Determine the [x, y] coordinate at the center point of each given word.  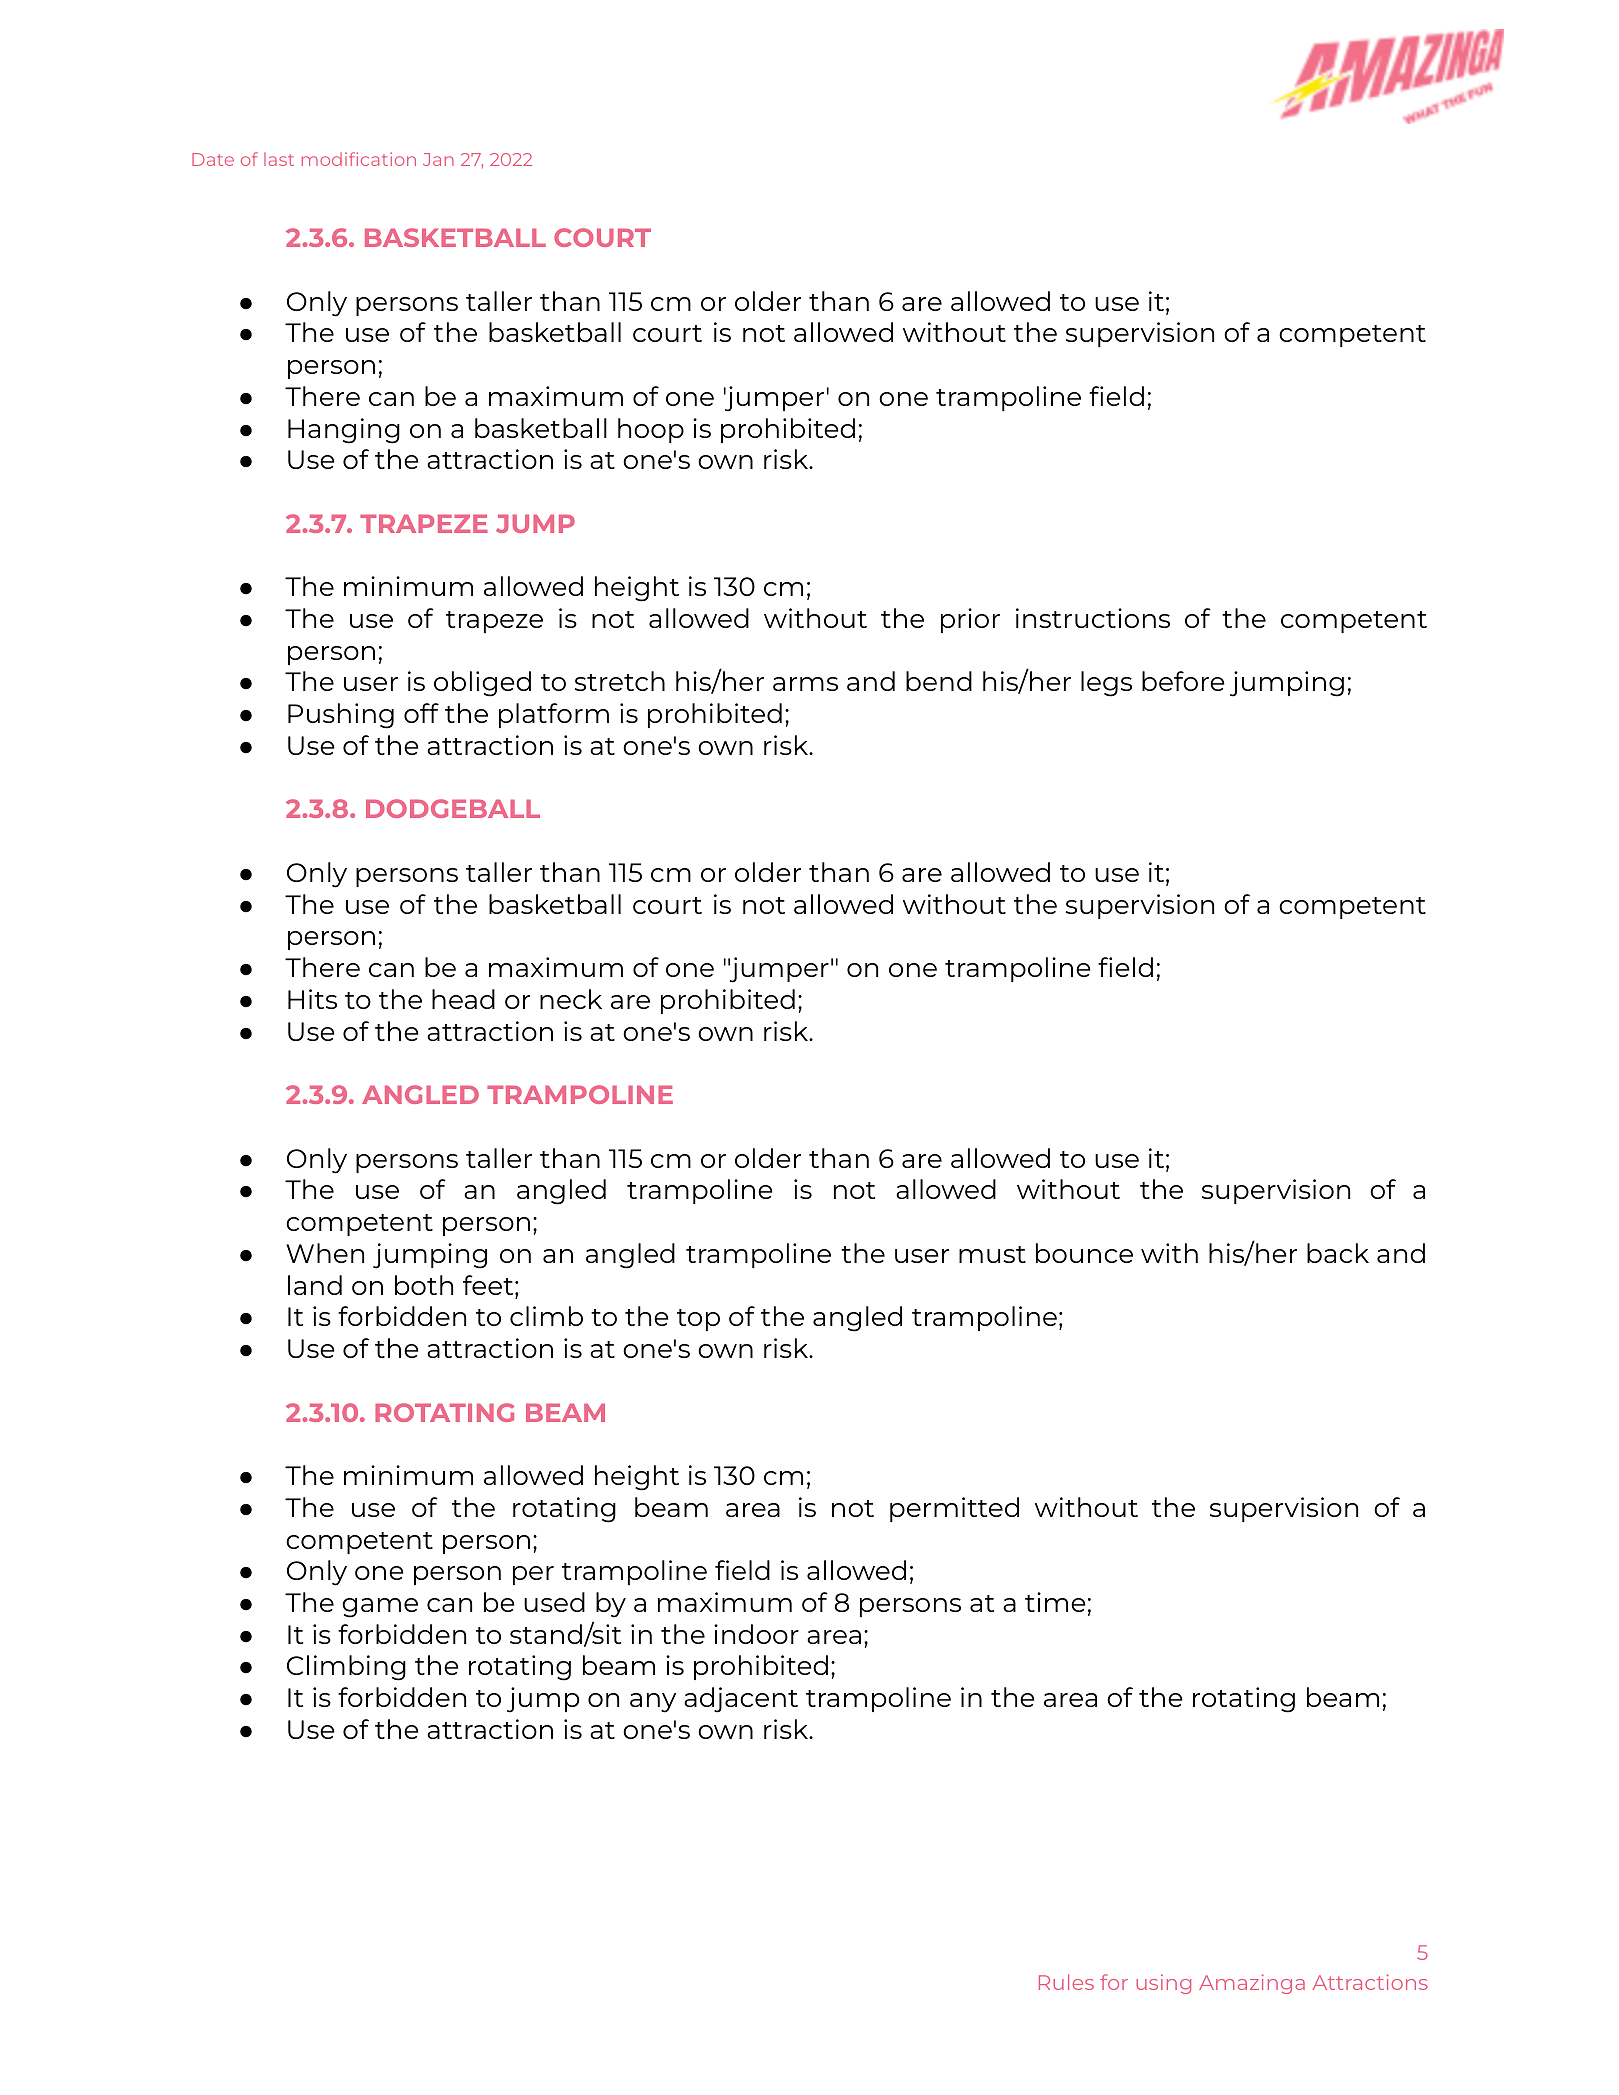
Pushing [341, 716]
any [653, 1703]
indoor [756, 1634]
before [1183, 681]
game [380, 1608]
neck [571, 999]
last [279, 159]
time [1055, 1602]
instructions [1093, 618]
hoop [651, 430]
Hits [312, 999]
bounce [1084, 1253]
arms [805, 684]
